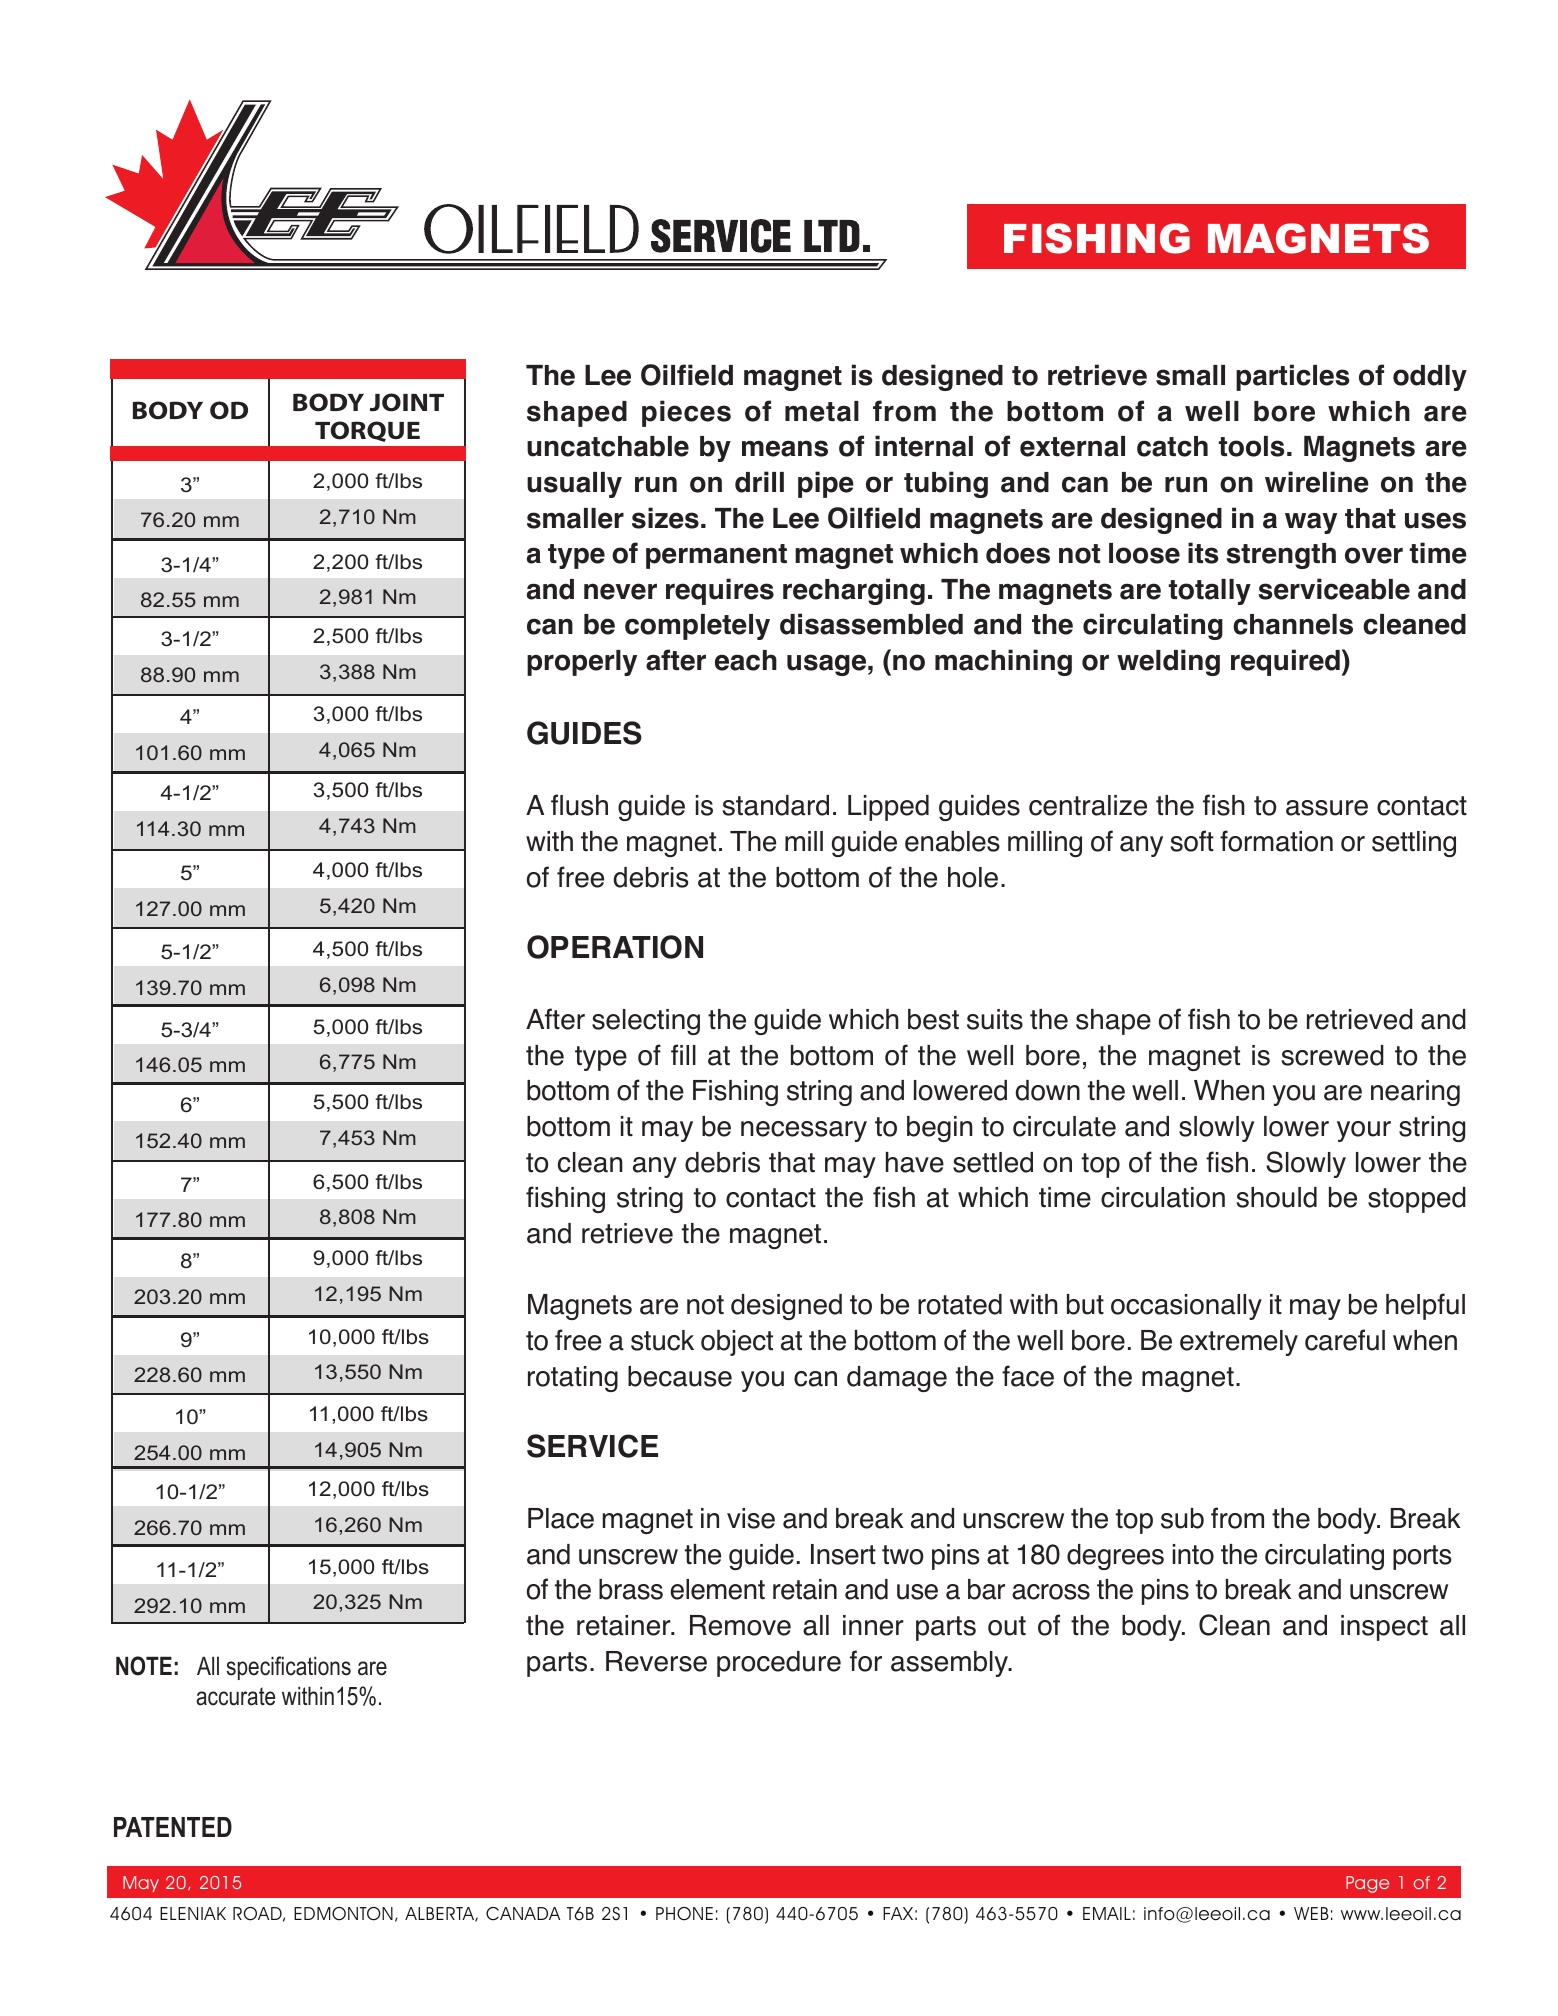 This screenshot has height=2016, width=1558. I want to click on your, so click(1364, 1131).
